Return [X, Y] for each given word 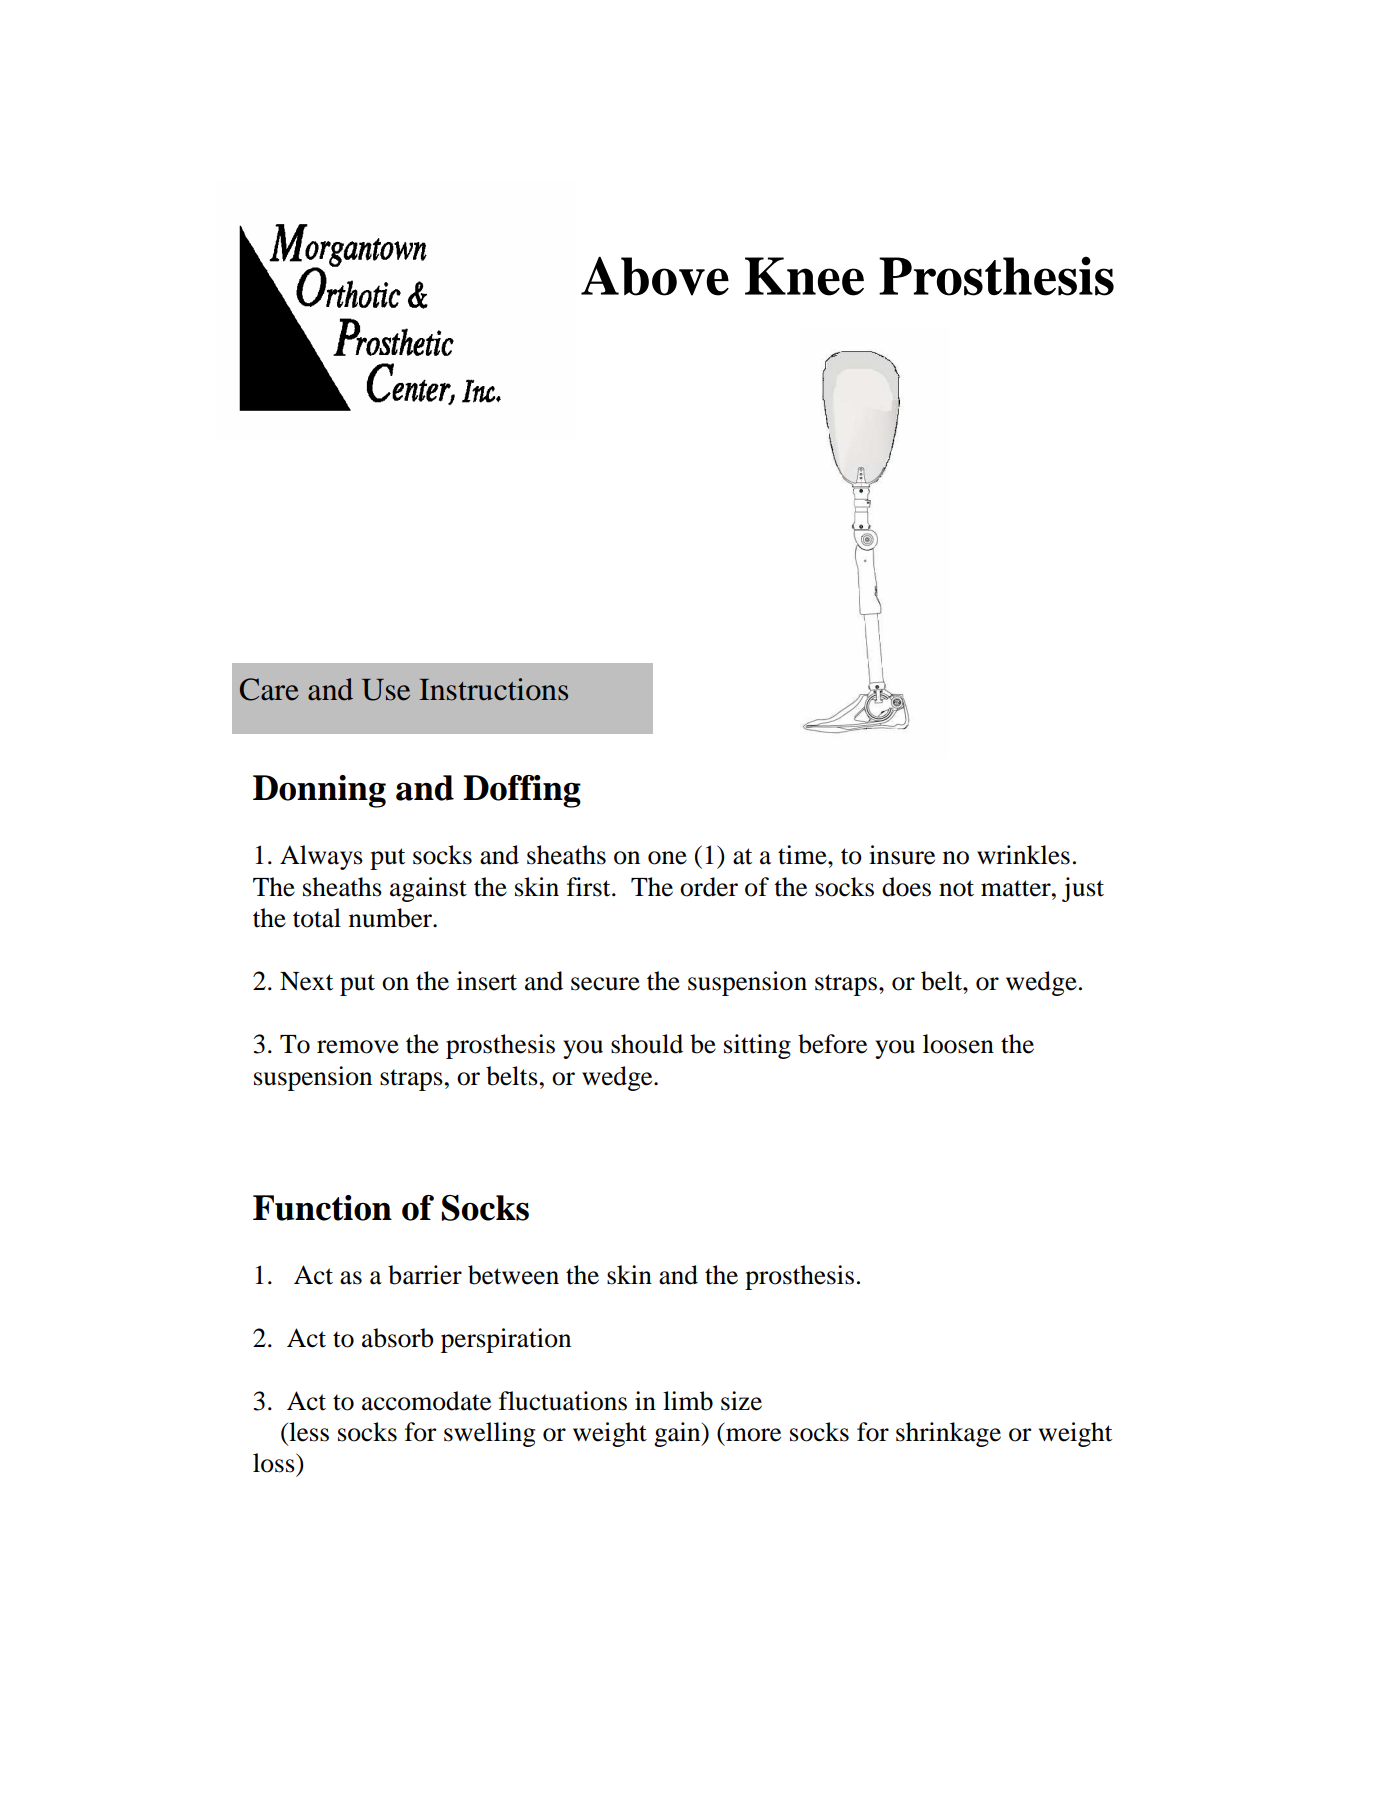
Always [321, 857]
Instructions [493, 689]
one [667, 858]
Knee [804, 276]
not [956, 888]
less [308, 1432]
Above [655, 276]
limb [688, 1401]
